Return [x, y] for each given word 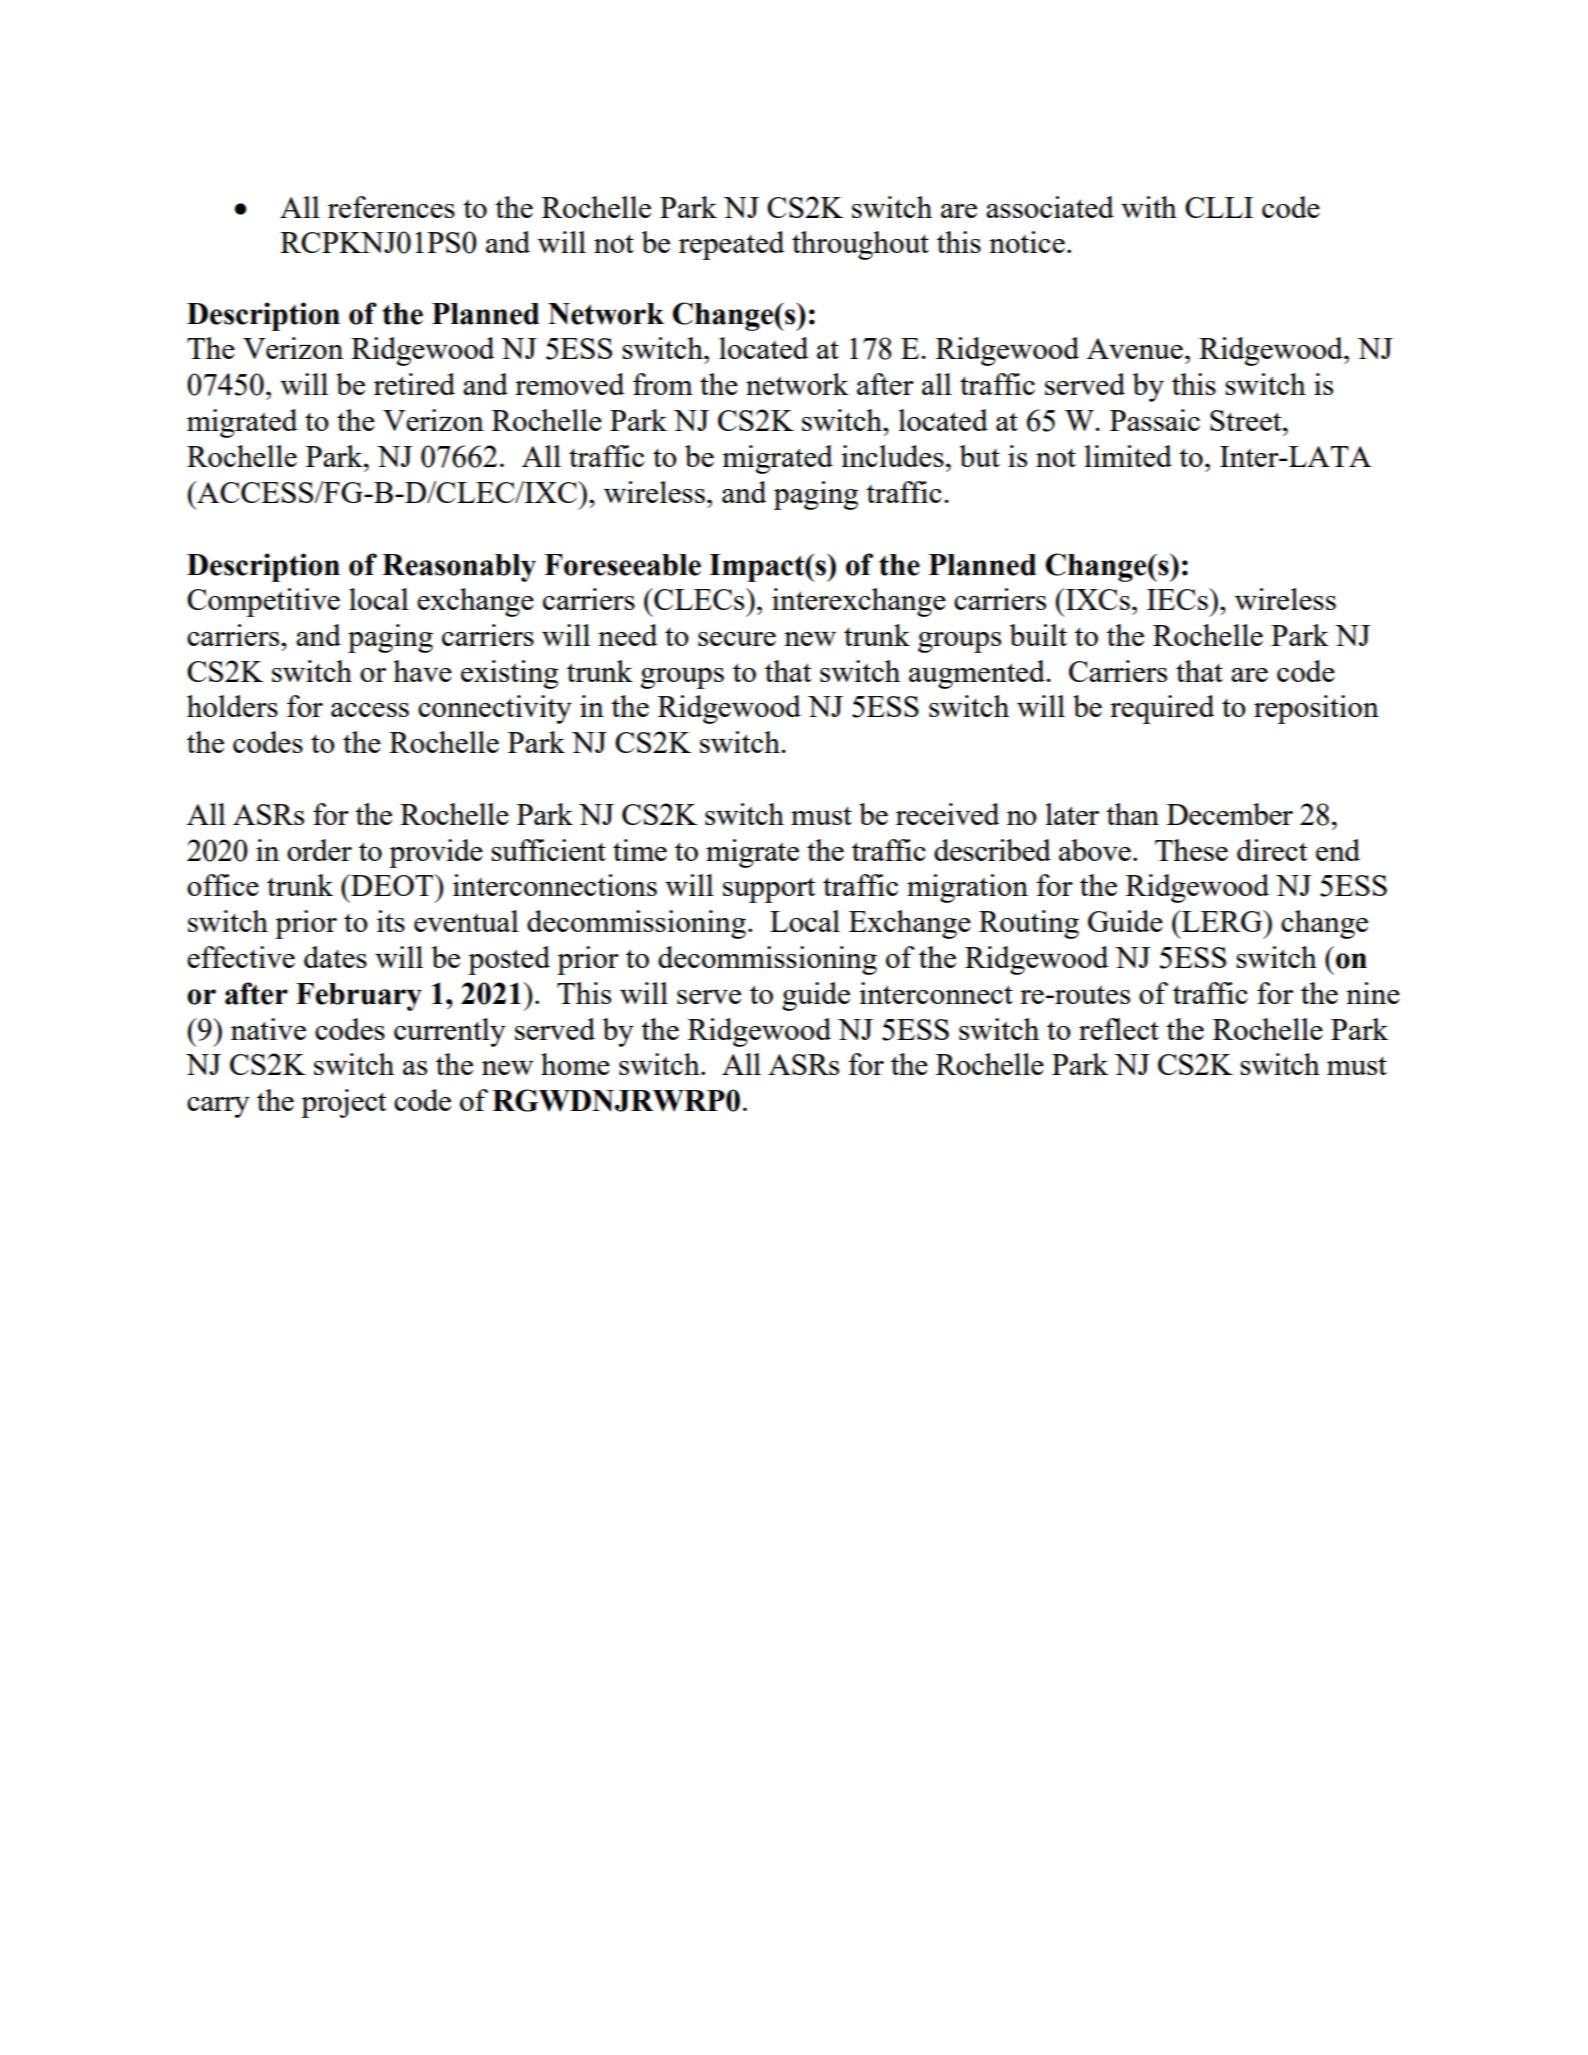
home [575, 1064]
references [391, 207]
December [1230, 814]
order [319, 850]
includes [892, 456]
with [1149, 207]
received [947, 814]
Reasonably [459, 568]
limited [1128, 456]
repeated [731, 245]
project [344, 1103]
